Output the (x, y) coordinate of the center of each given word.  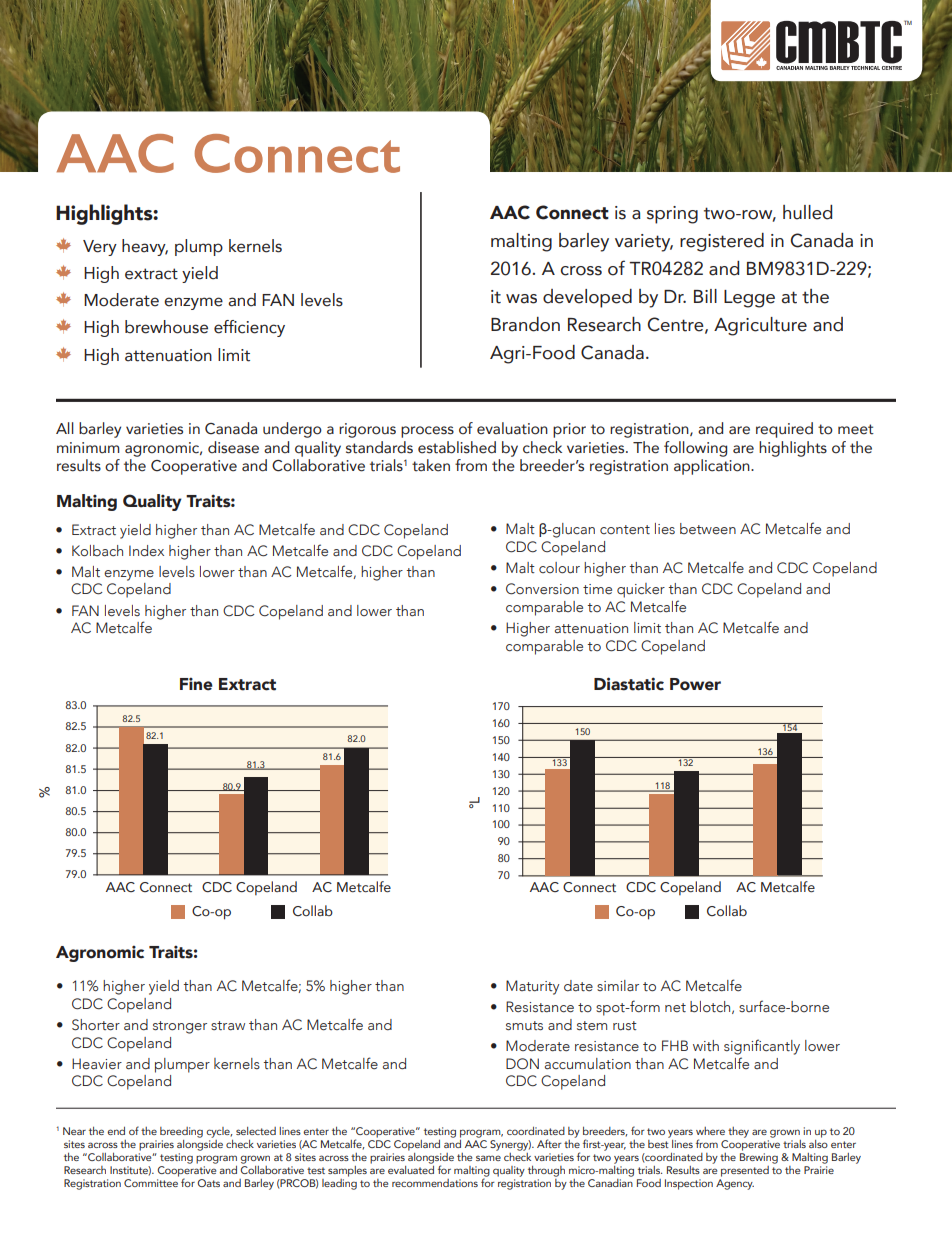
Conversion (542, 589)
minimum (88, 448)
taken (431, 465)
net (675, 1008)
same (488, 1158)
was (521, 299)
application (713, 467)
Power (695, 684)
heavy (145, 247)
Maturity (532, 987)
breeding (181, 1132)
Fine (196, 684)
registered (722, 242)
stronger (180, 1027)
